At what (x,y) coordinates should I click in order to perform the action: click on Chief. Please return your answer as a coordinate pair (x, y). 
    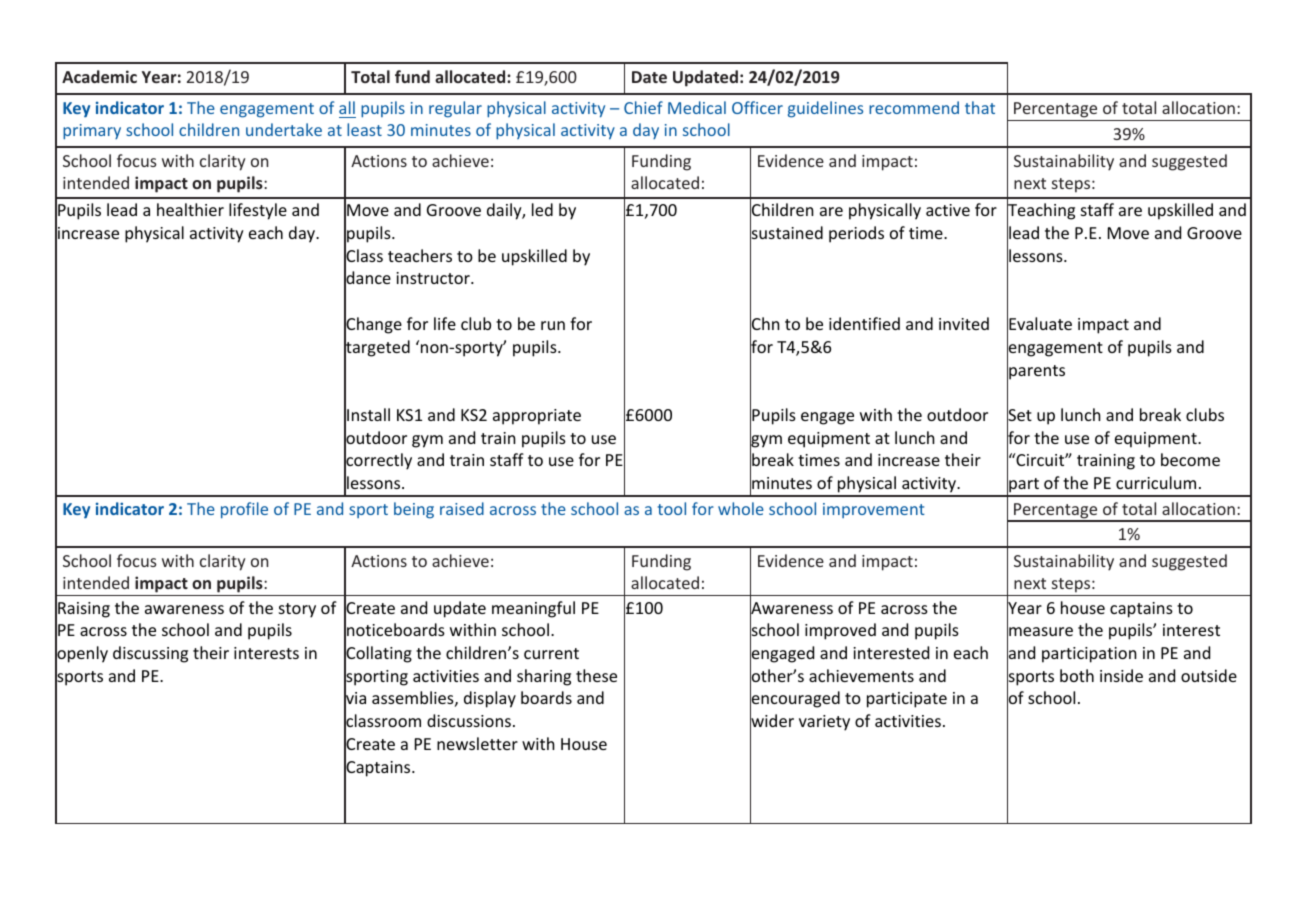
    Looking at the image, I should click on (643, 107).
